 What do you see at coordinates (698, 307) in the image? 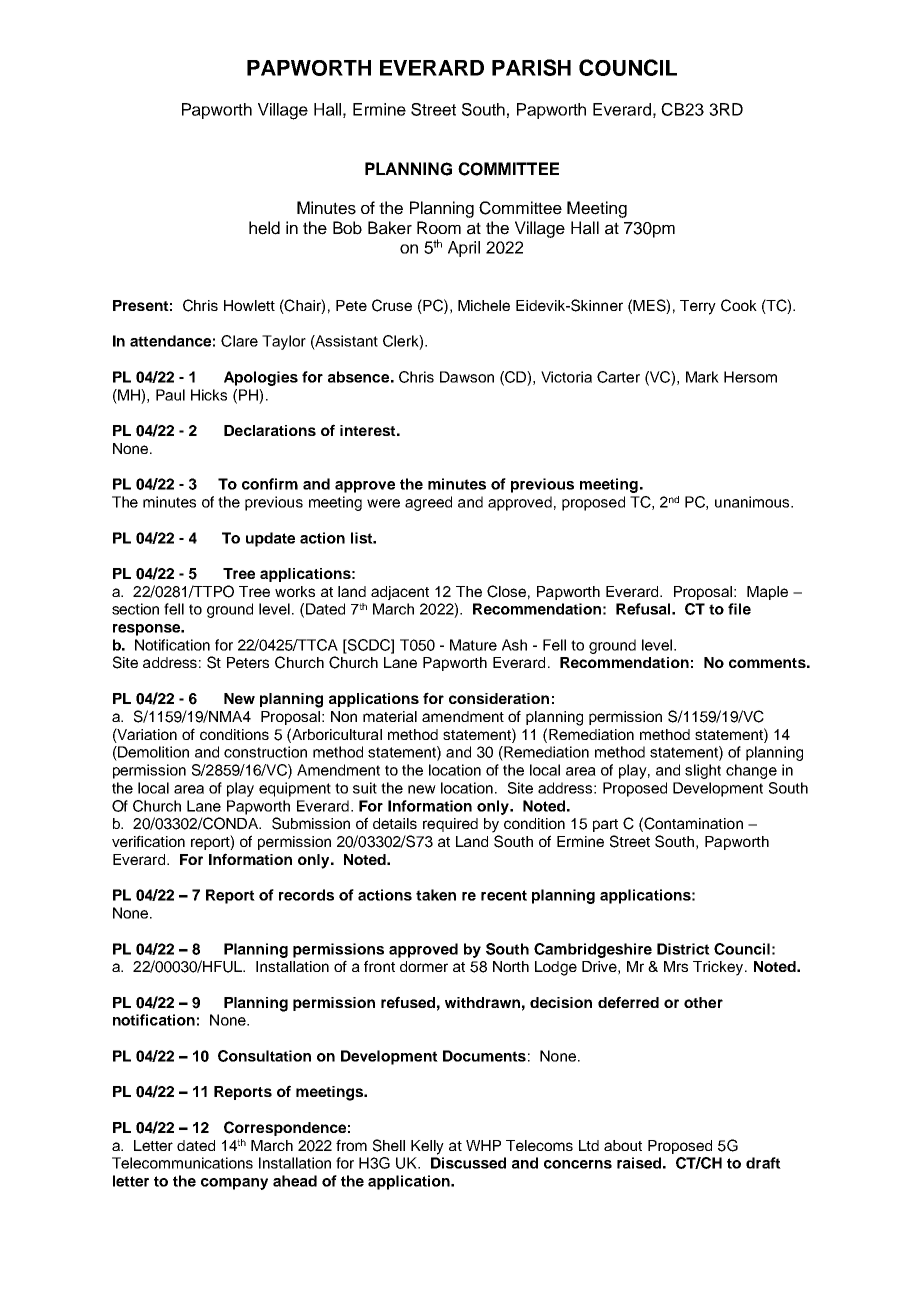
I see `Terry` at bounding box center [698, 307].
